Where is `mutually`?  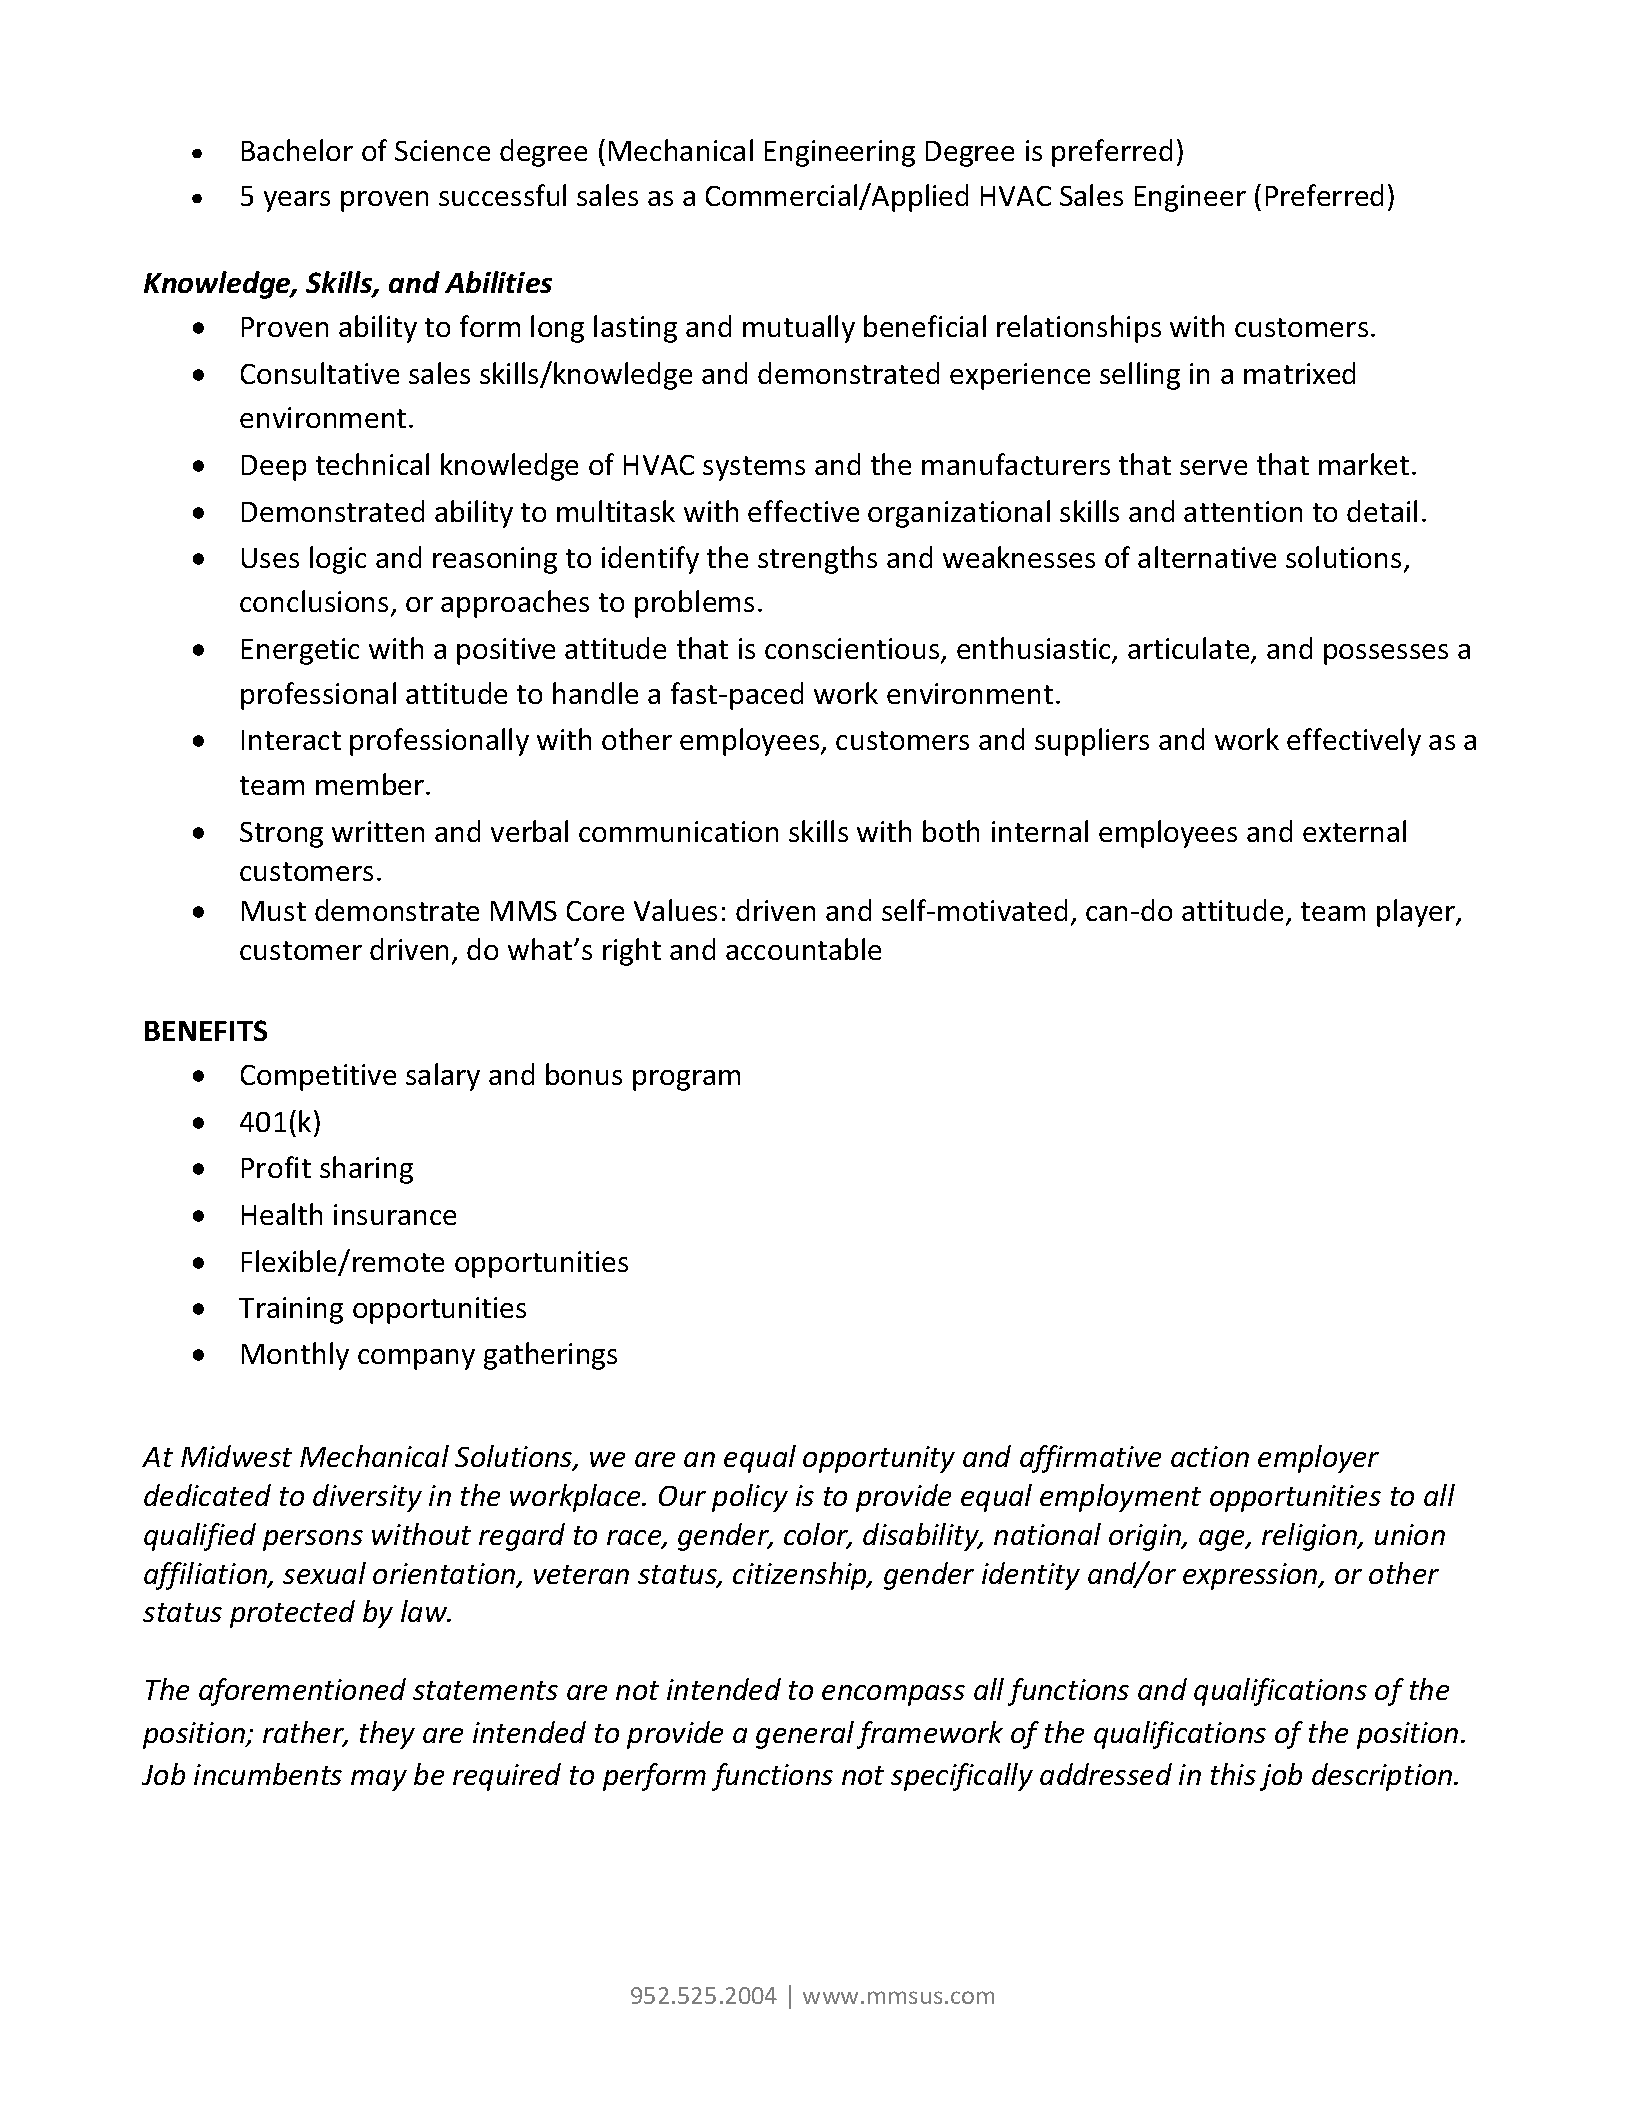 mutually is located at coordinates (799, 329).
